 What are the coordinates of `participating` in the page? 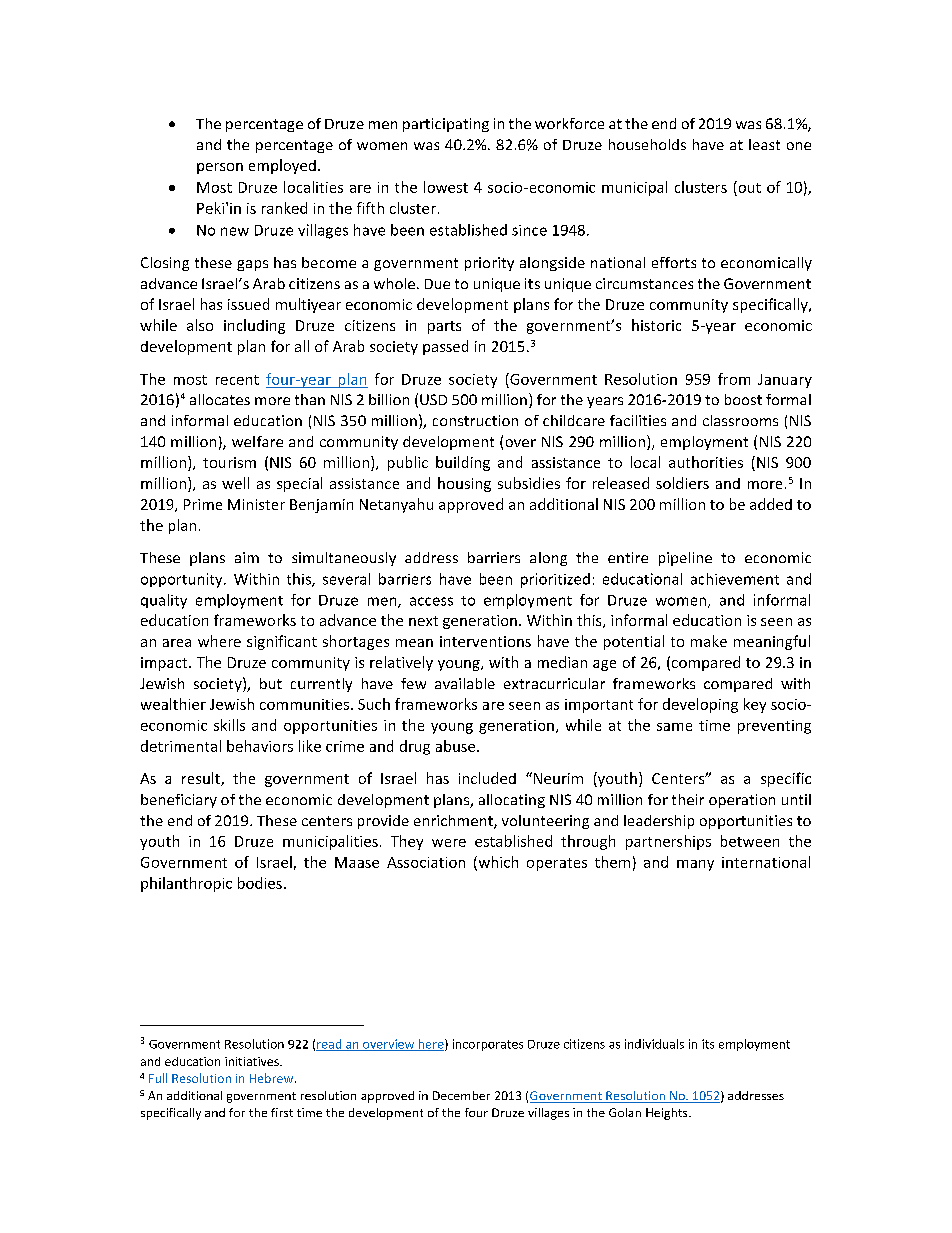 It's located at (446, 125).
